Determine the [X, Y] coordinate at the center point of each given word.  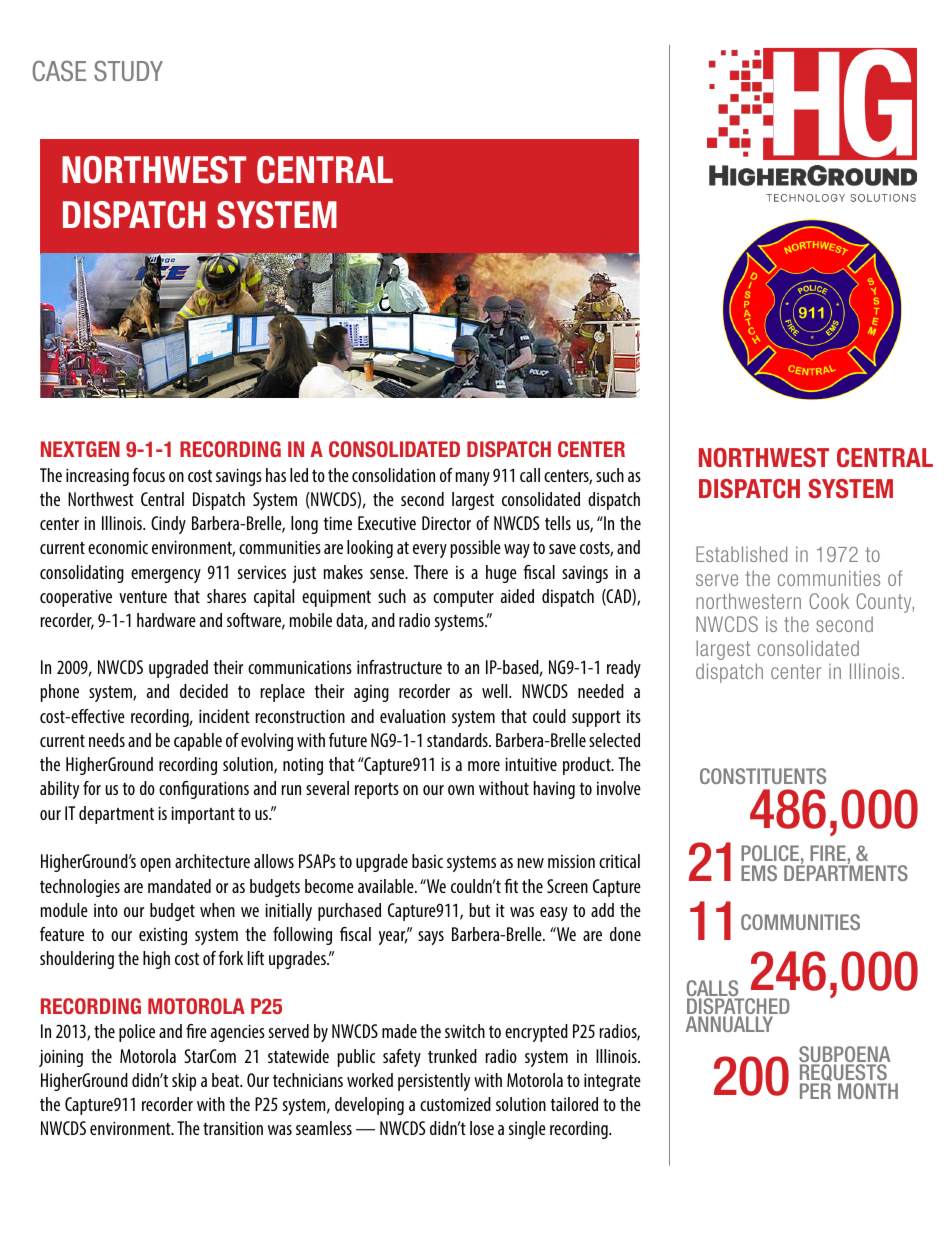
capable [198, 742]
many [473, 479]
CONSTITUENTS [763, 776]
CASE [59, 71]
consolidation [393, 475]
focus [148, 475]
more [484, 766]
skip [184, 1082]
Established [741, 554]
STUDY [128, 71]
